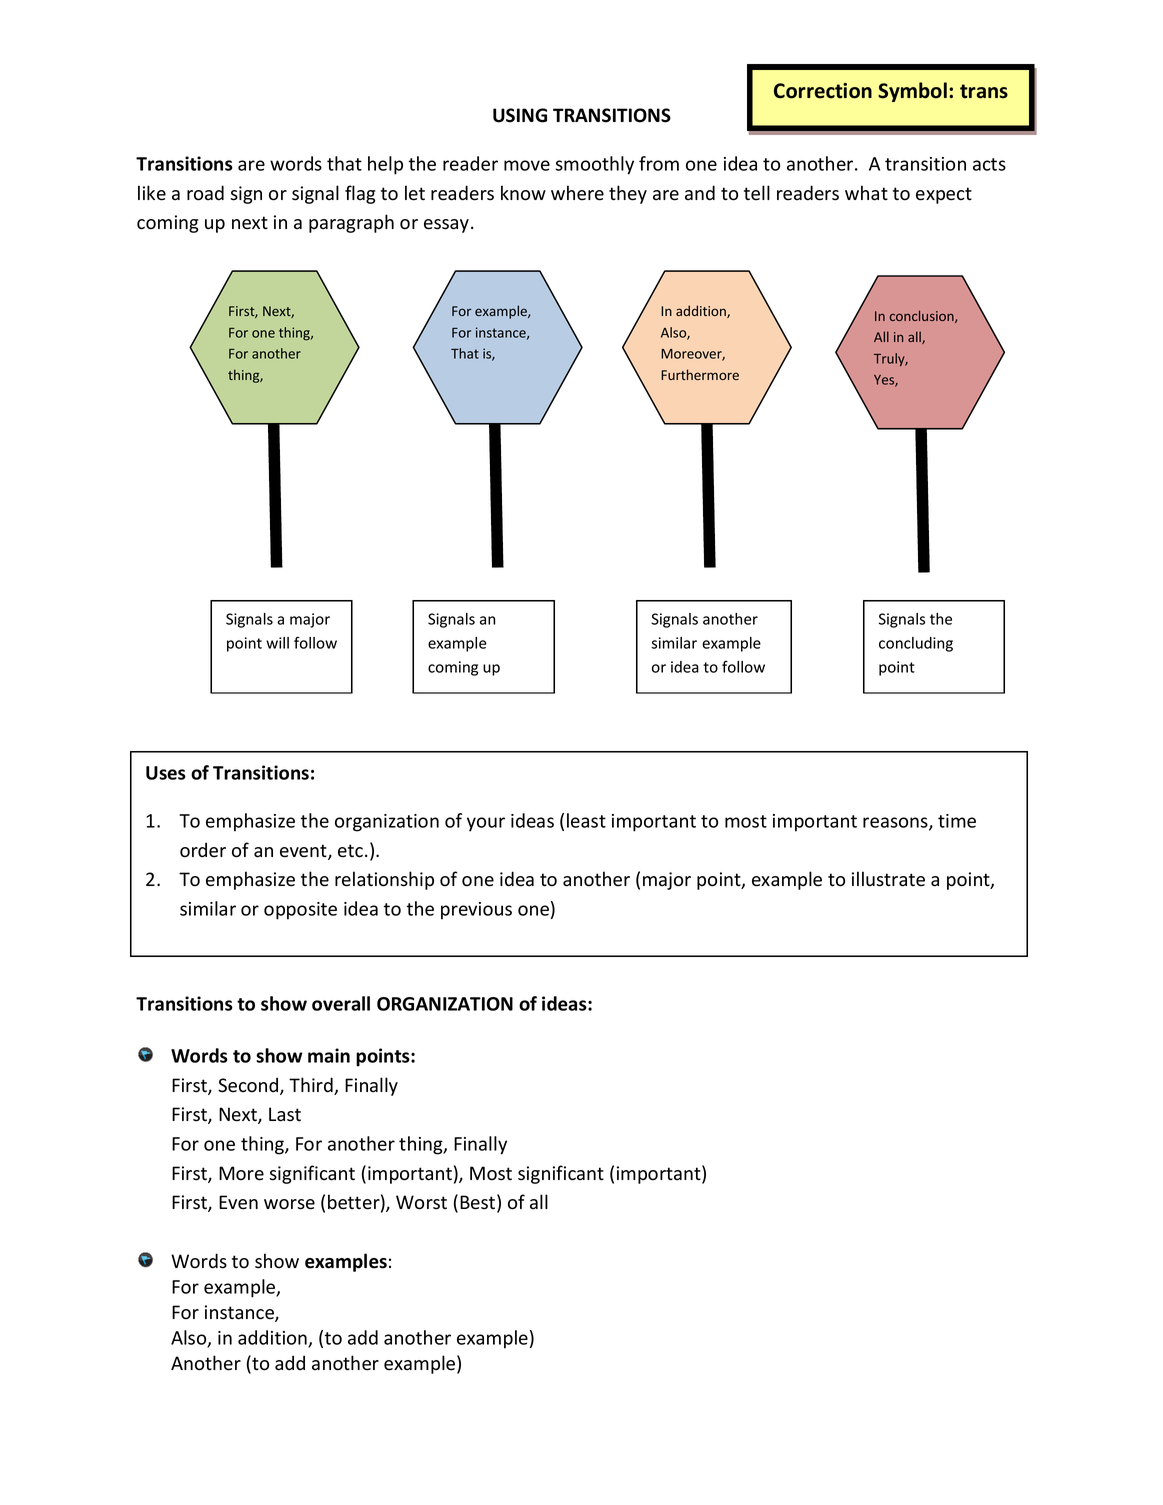 This image has height=1505, width=1163. Describe the element at coordinates (249, 1086) in the image. I see `Second` at that location.
